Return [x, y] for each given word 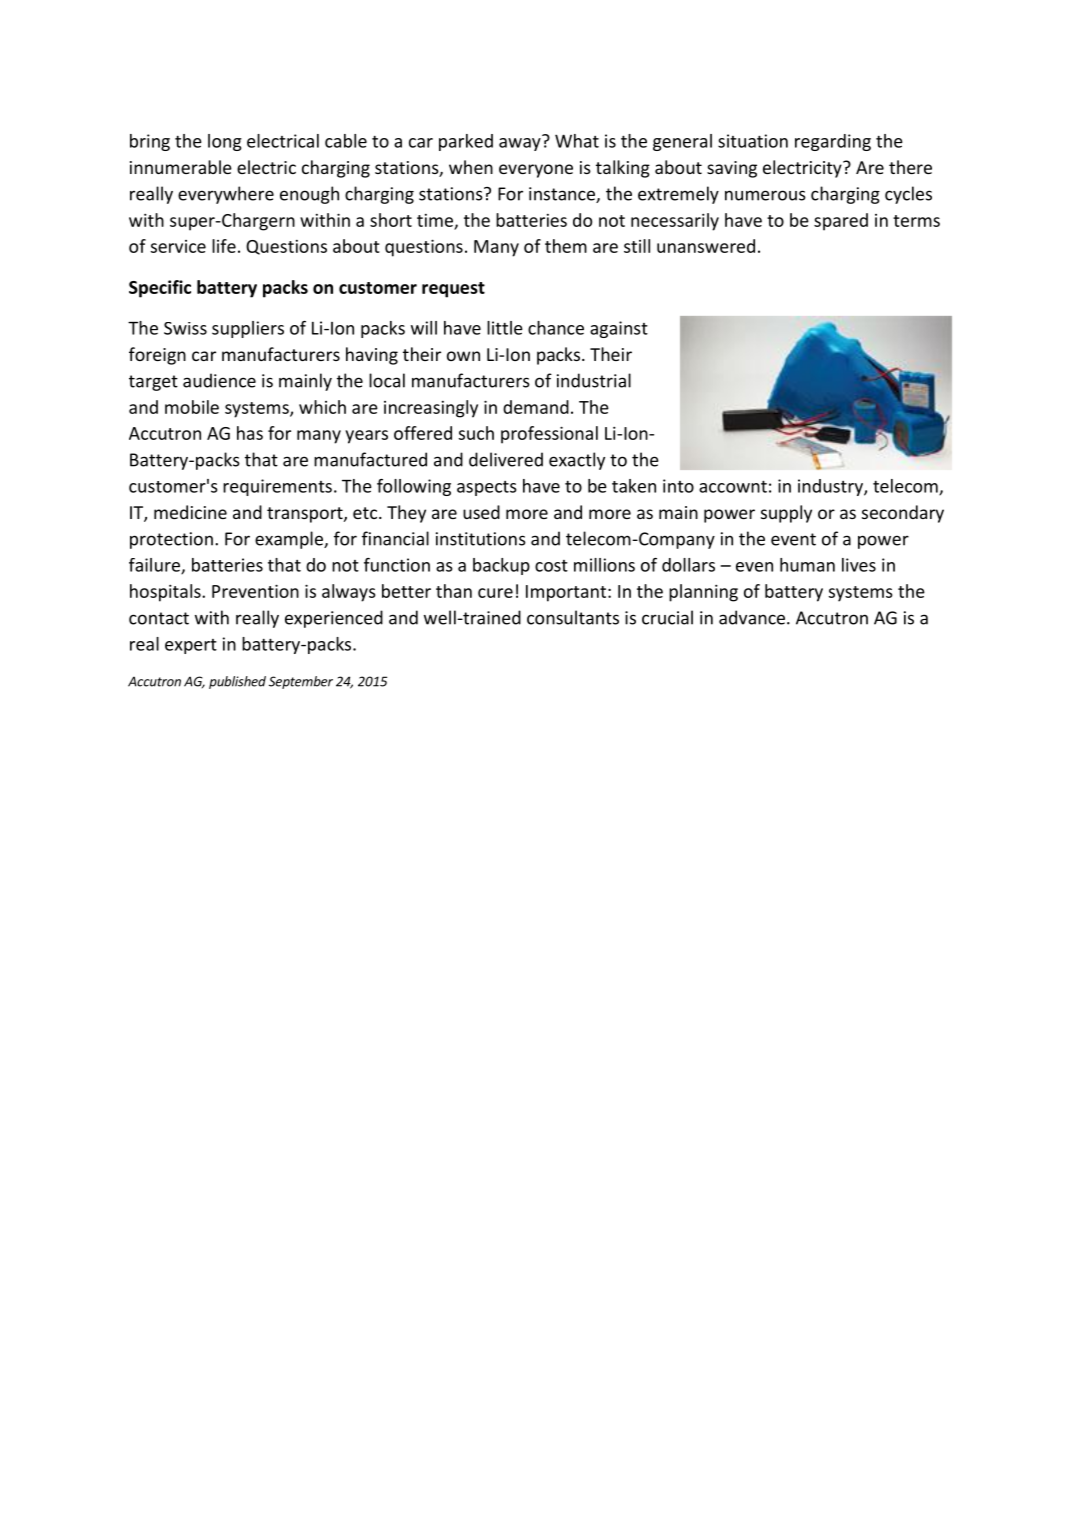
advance [753, 617]
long [225, 142]
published [237, 682]
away [520, 144]
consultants [573, 617]
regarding [833, 142]
